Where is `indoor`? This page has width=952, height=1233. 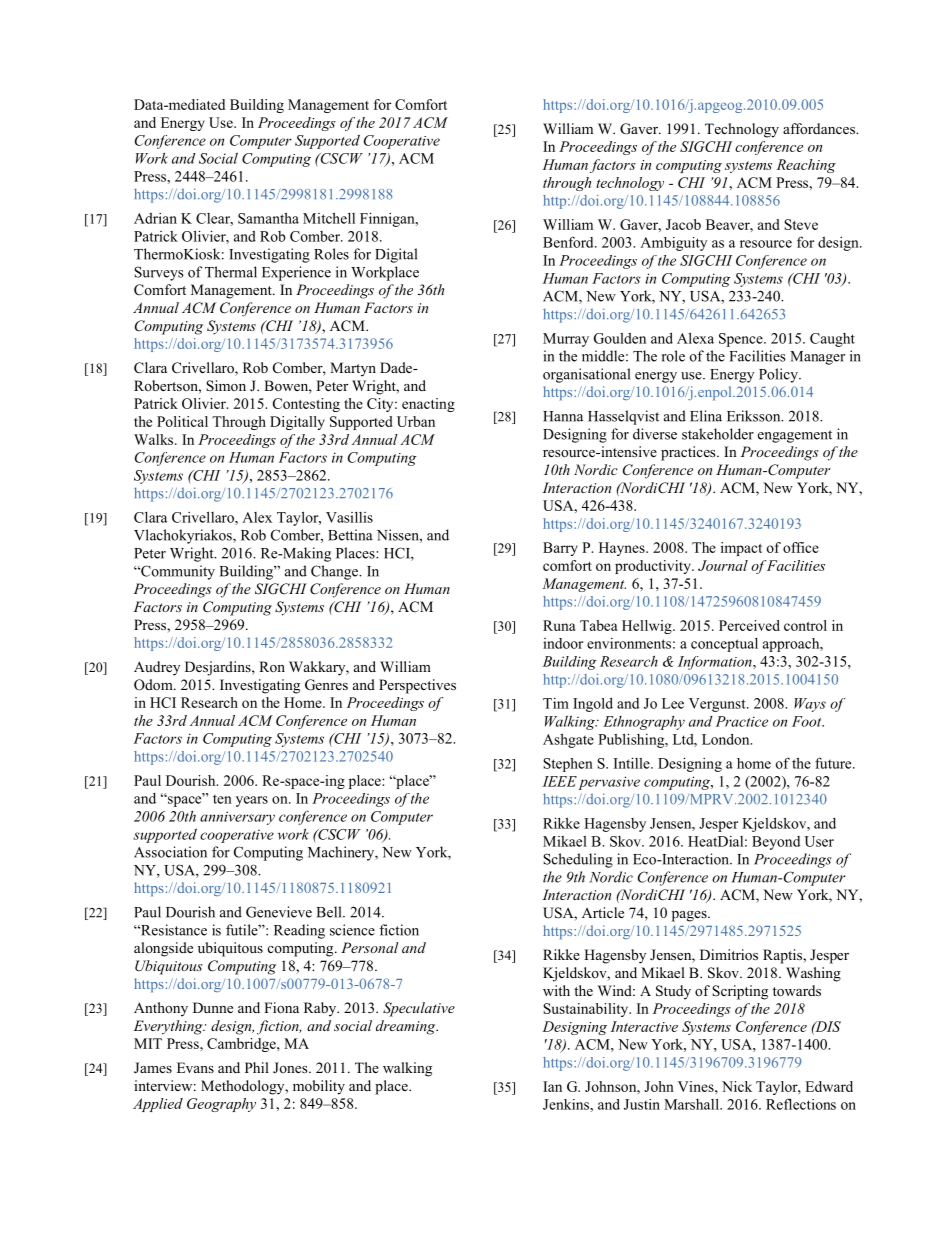 indoor is located at coordinates (563, 643).
